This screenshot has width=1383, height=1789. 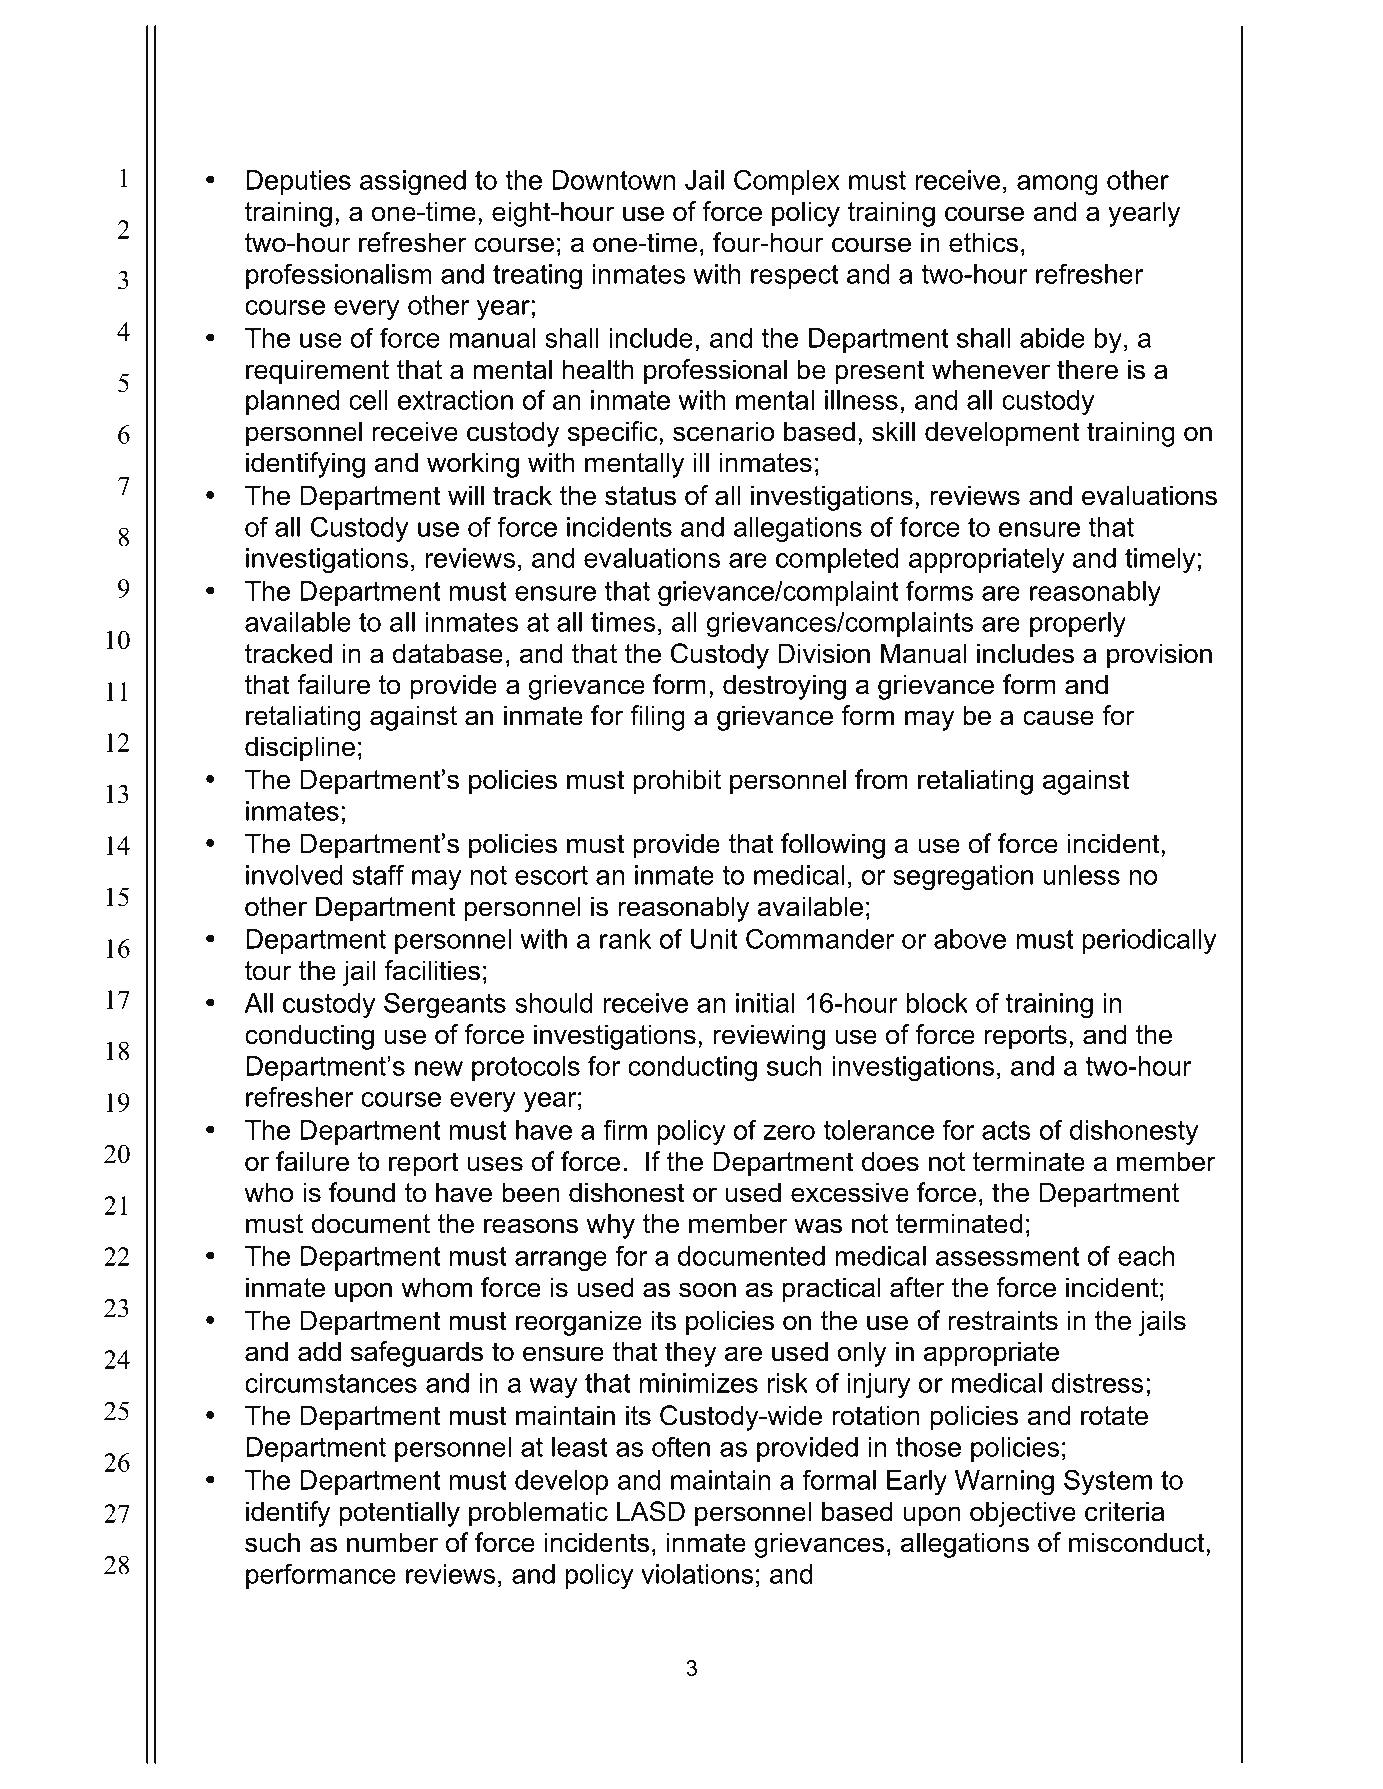 What do you see at coordinates (784, 687) in the screenshot?
I see `destroying` at bounding box center [784, 687].
